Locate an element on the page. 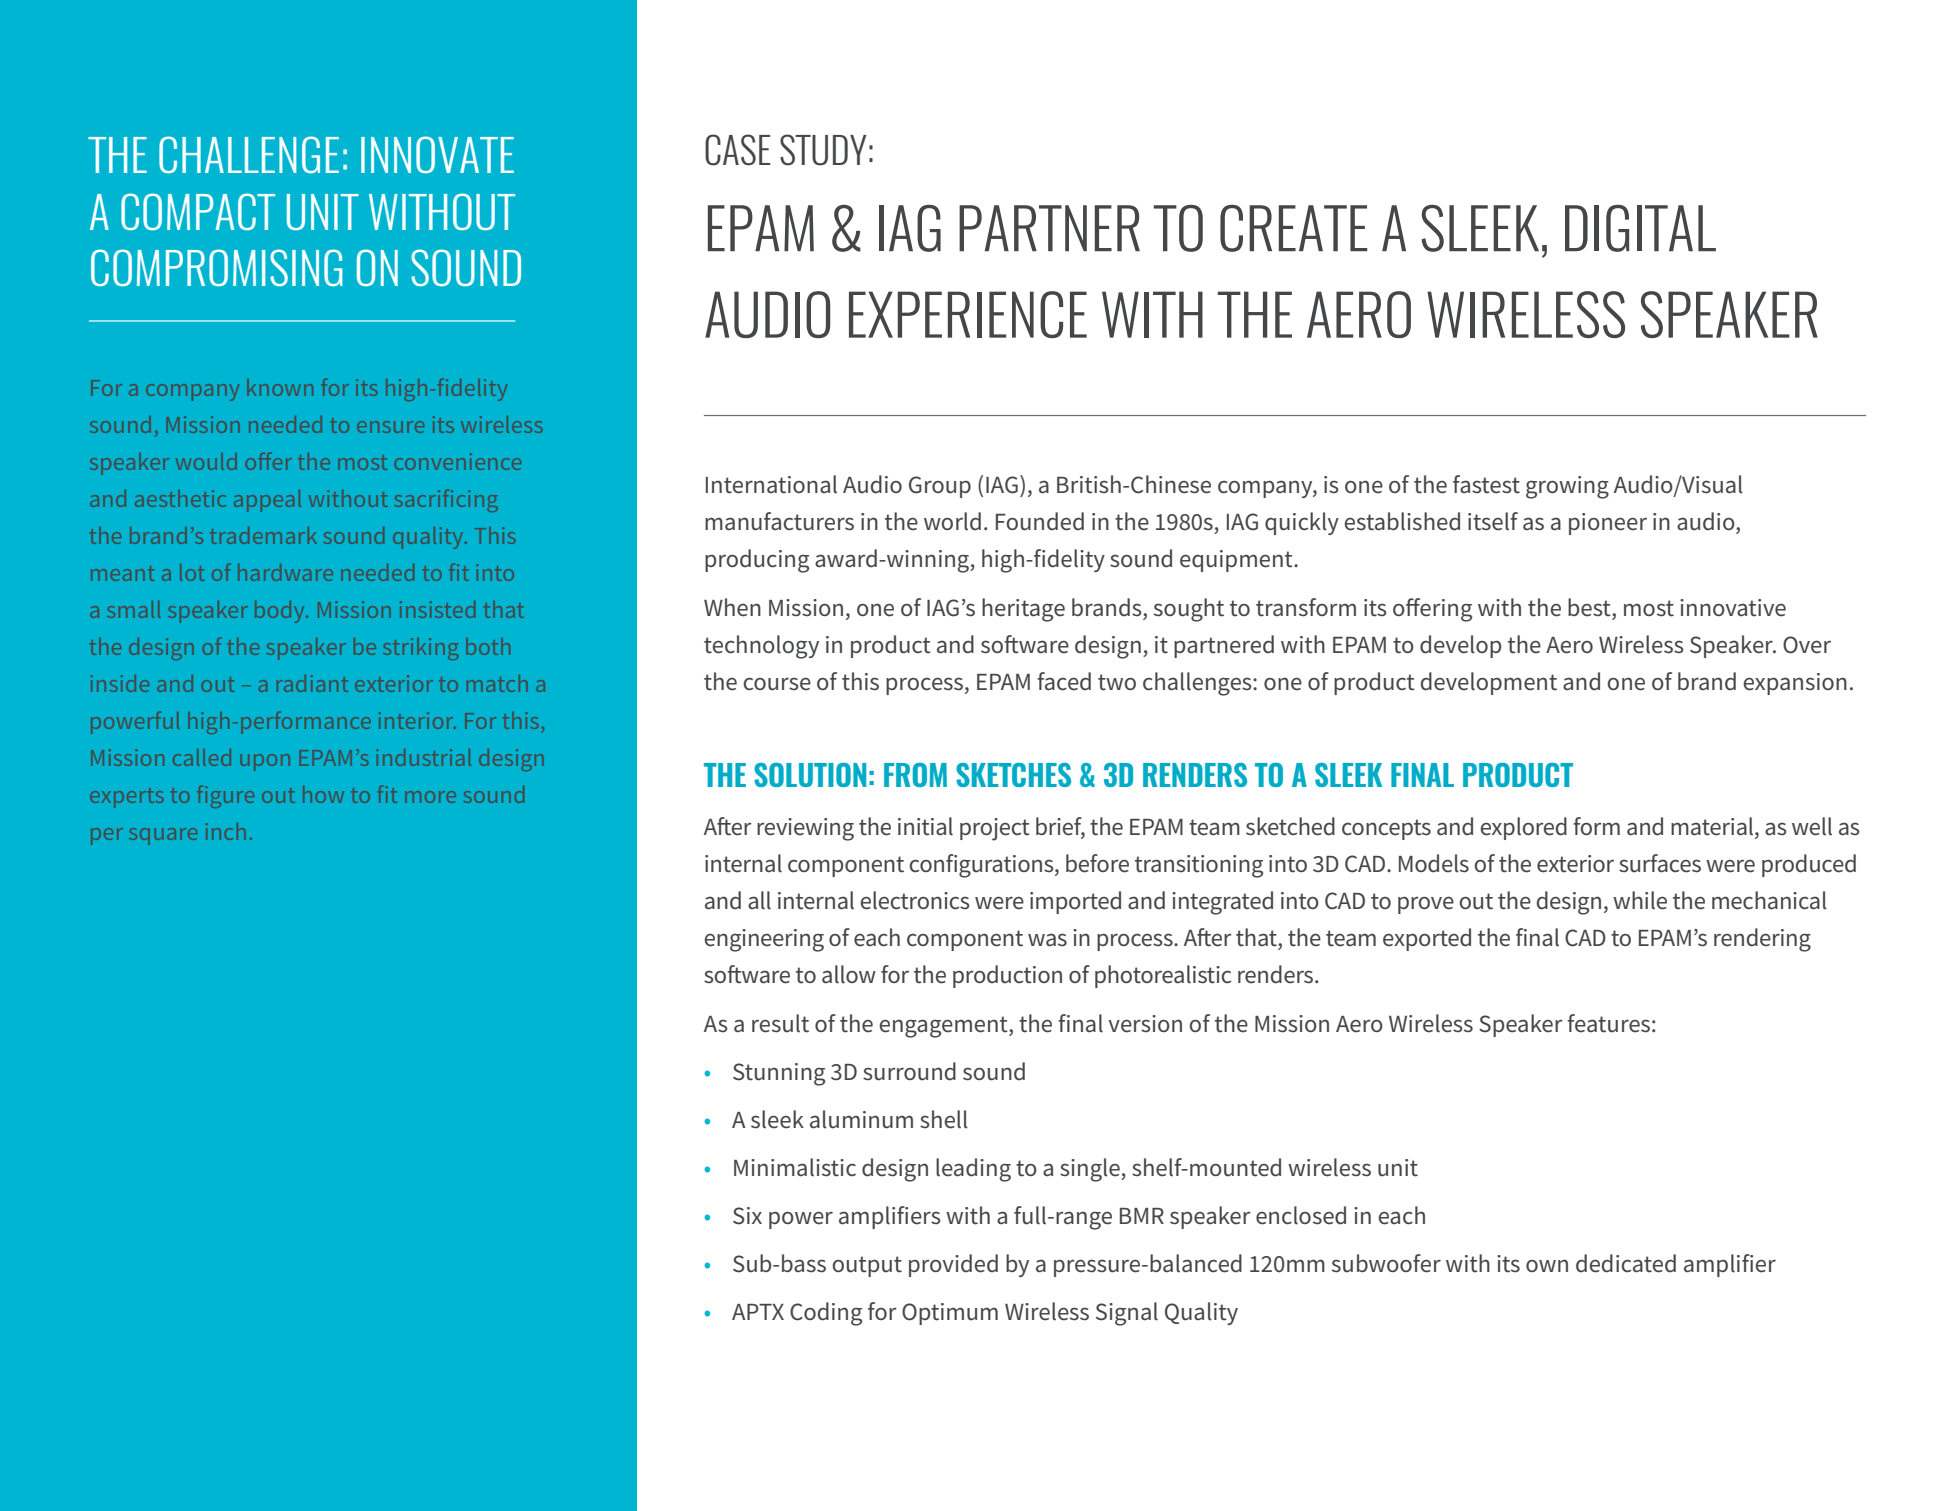  electronics is located at coordinates (915, 900).
